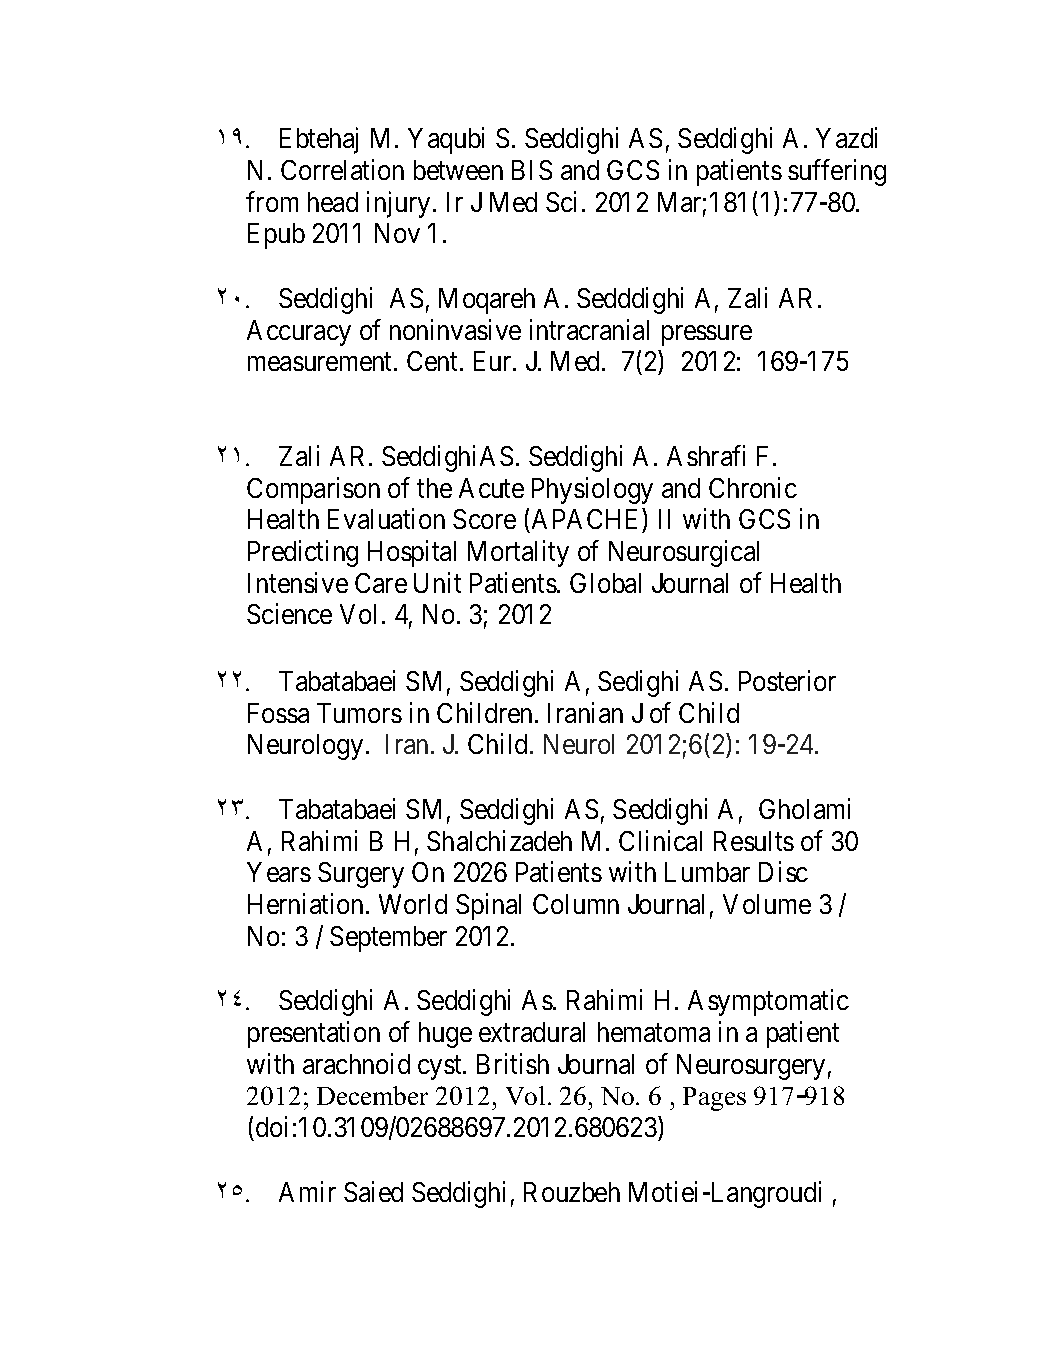 This image has height=1361, width=1052. I want to click on Amir, so click(307, 1191).
